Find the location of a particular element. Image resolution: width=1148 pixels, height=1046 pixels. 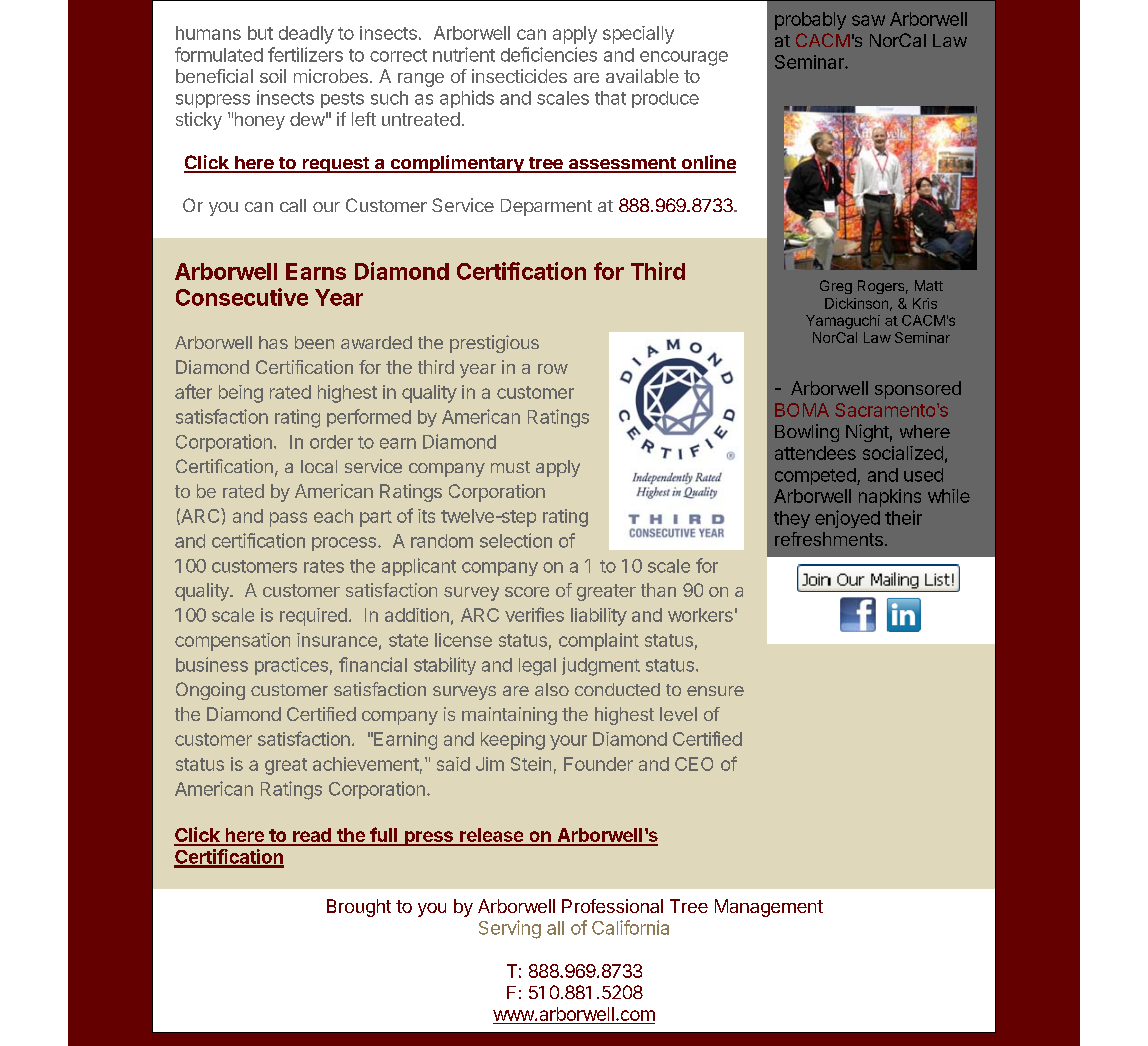

Management is located at coordinates (769, 908).
